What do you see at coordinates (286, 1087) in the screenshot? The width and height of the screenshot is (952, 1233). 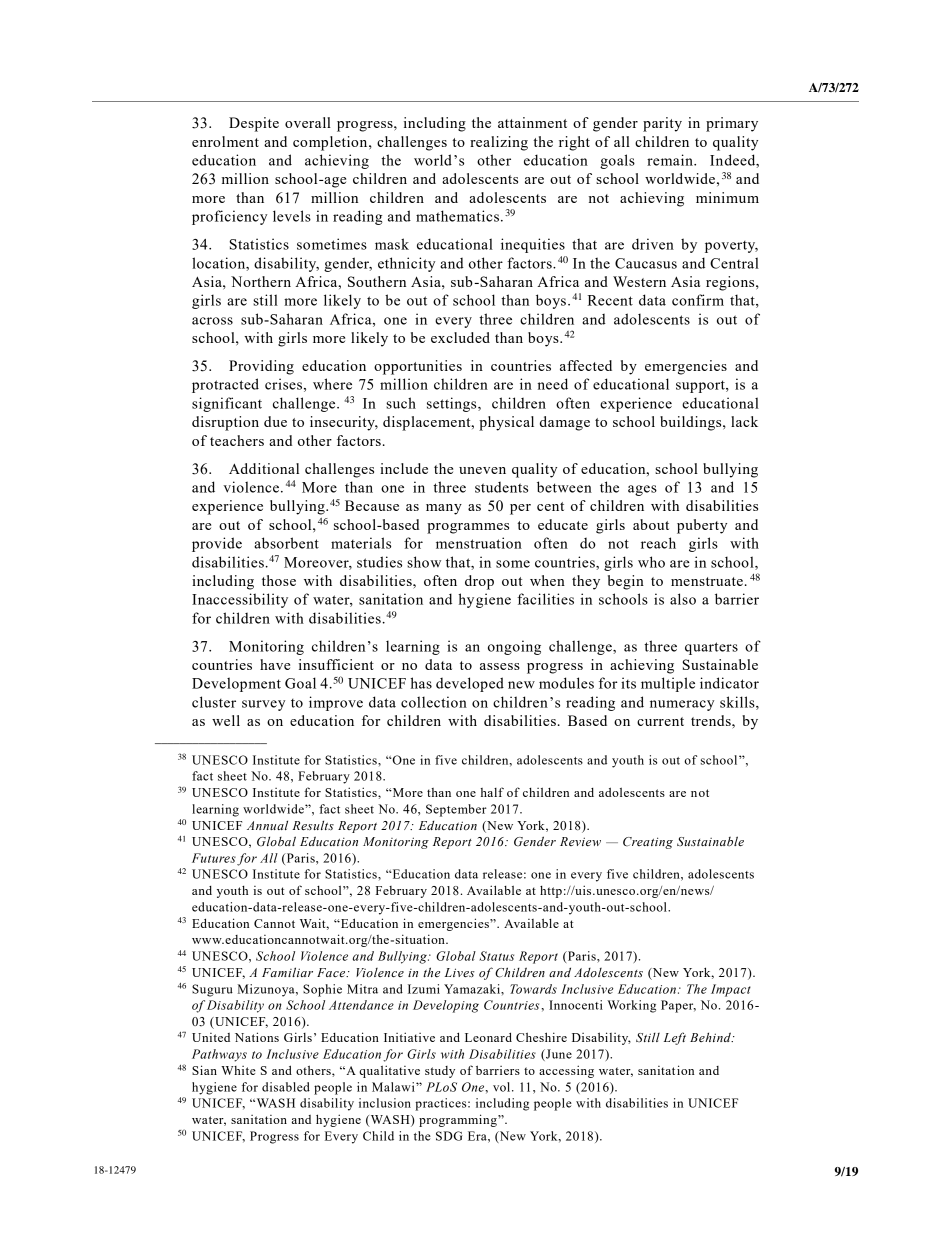 I see `disabled` at bounding box center [286, 1087].
